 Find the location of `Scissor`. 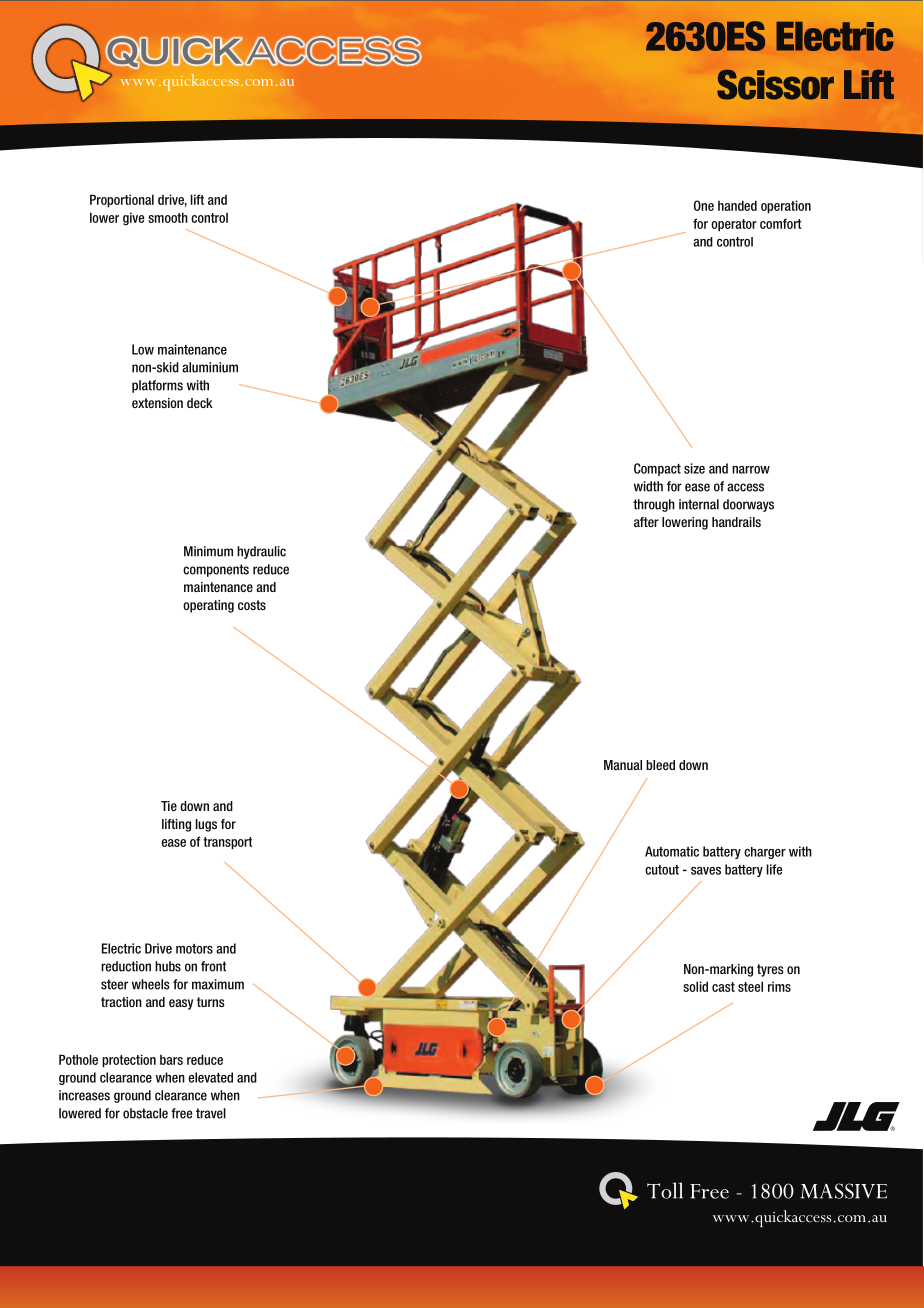

Scissor is located at coordinates (775, 84).
